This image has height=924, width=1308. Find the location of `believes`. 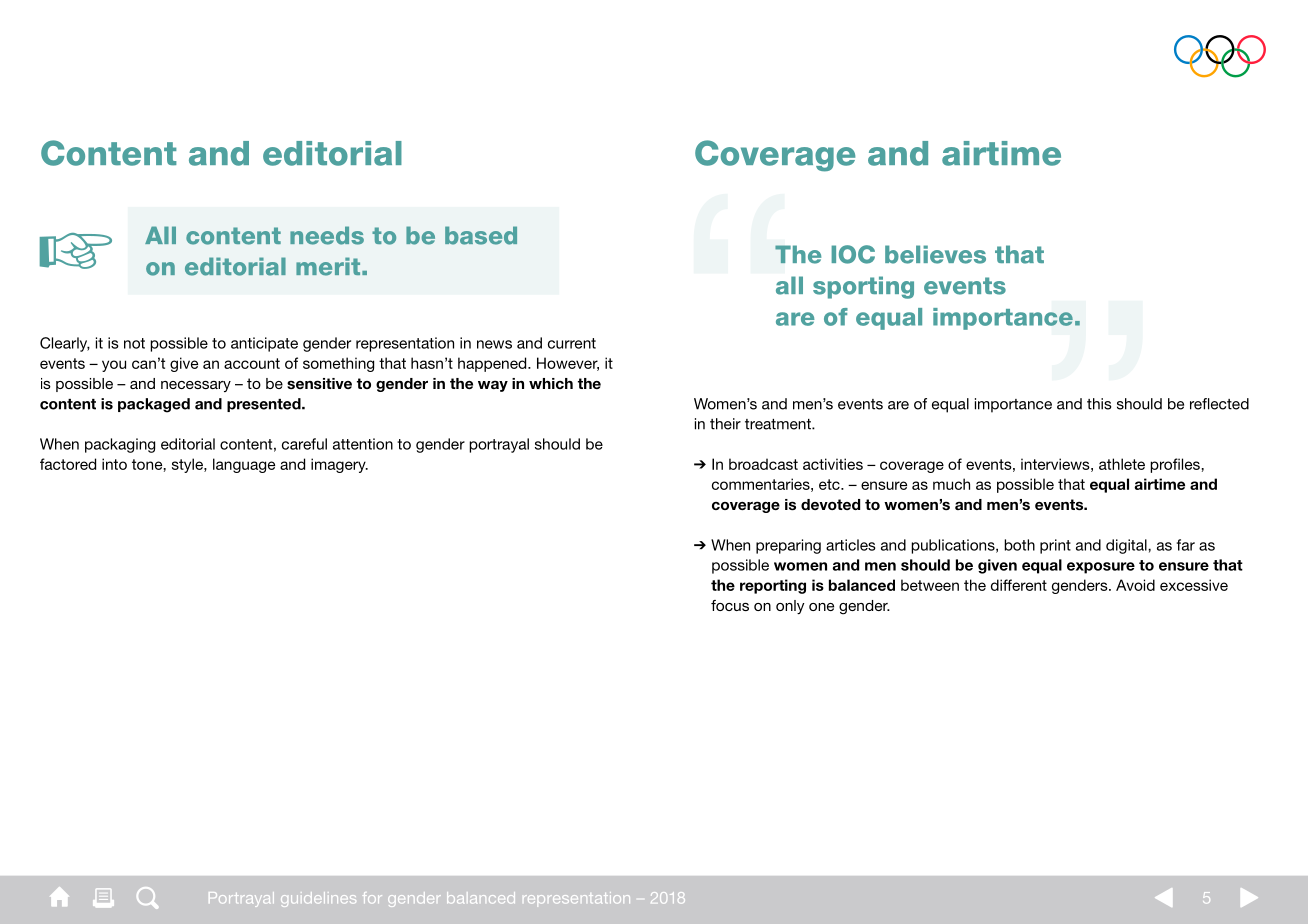

believes is located at coordinates (935, 254).
